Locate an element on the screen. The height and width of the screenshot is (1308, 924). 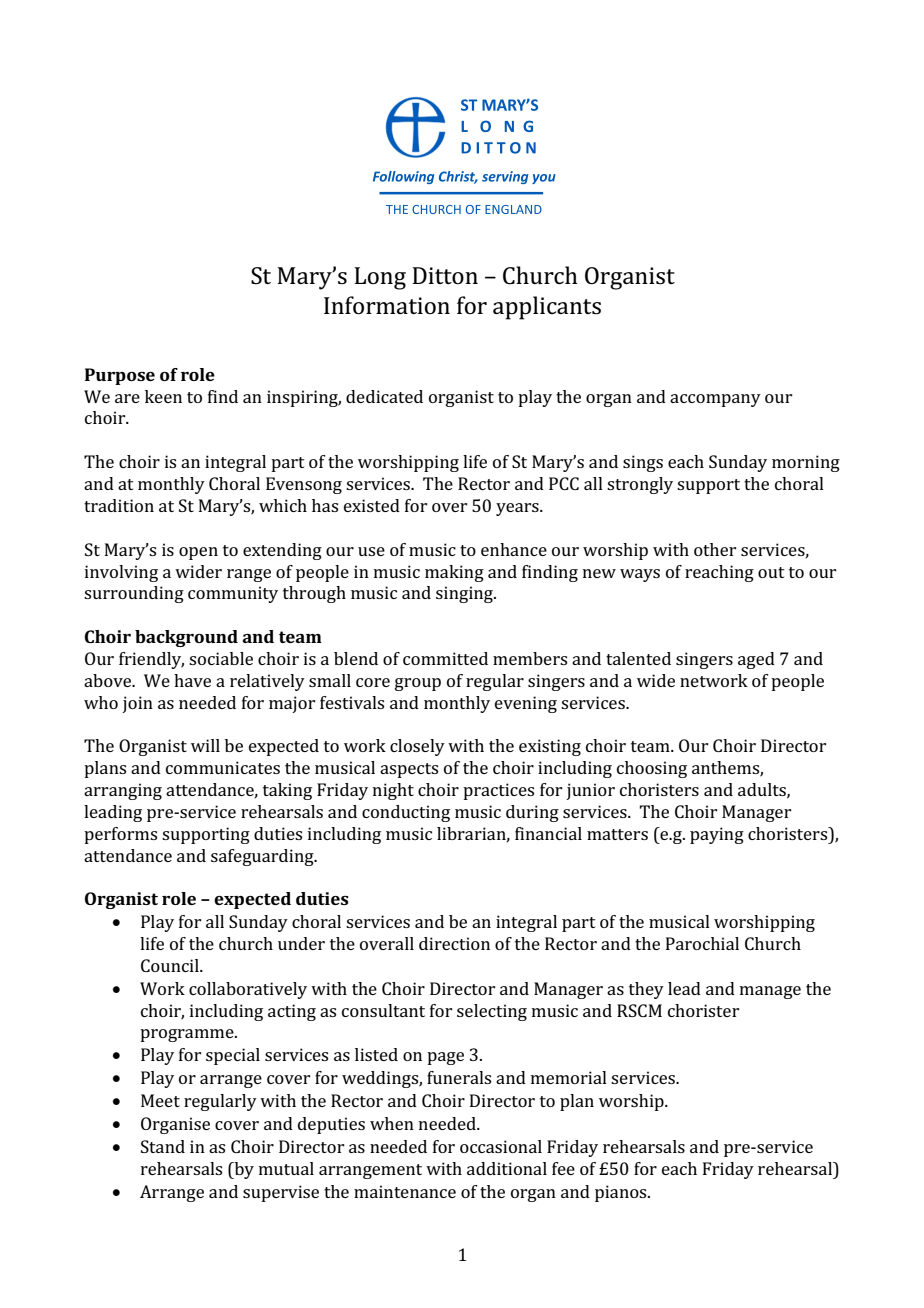
fee is located at coordinates (563, 1168).
